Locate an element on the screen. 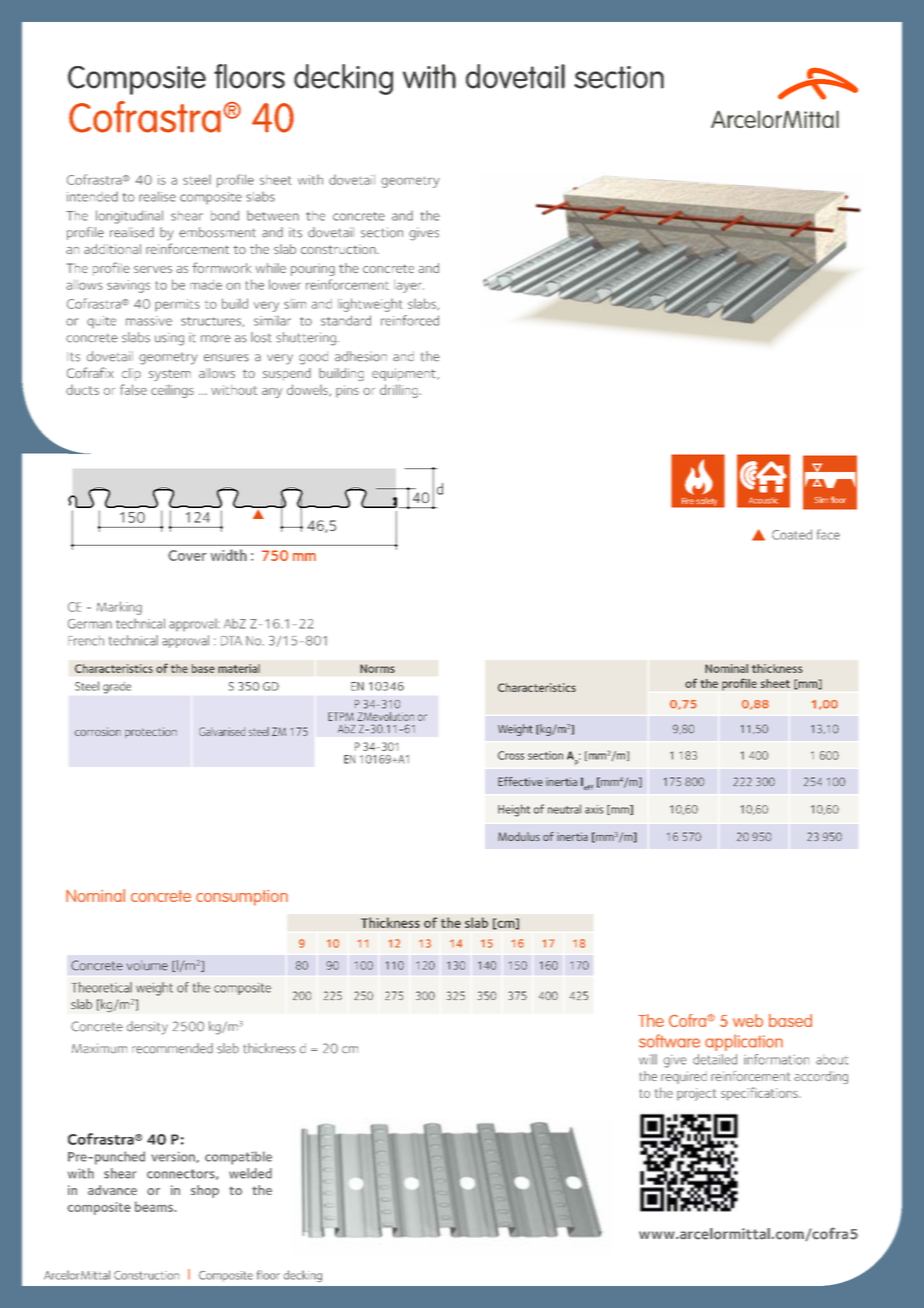  Marking is located at coordinates (119, 608).
